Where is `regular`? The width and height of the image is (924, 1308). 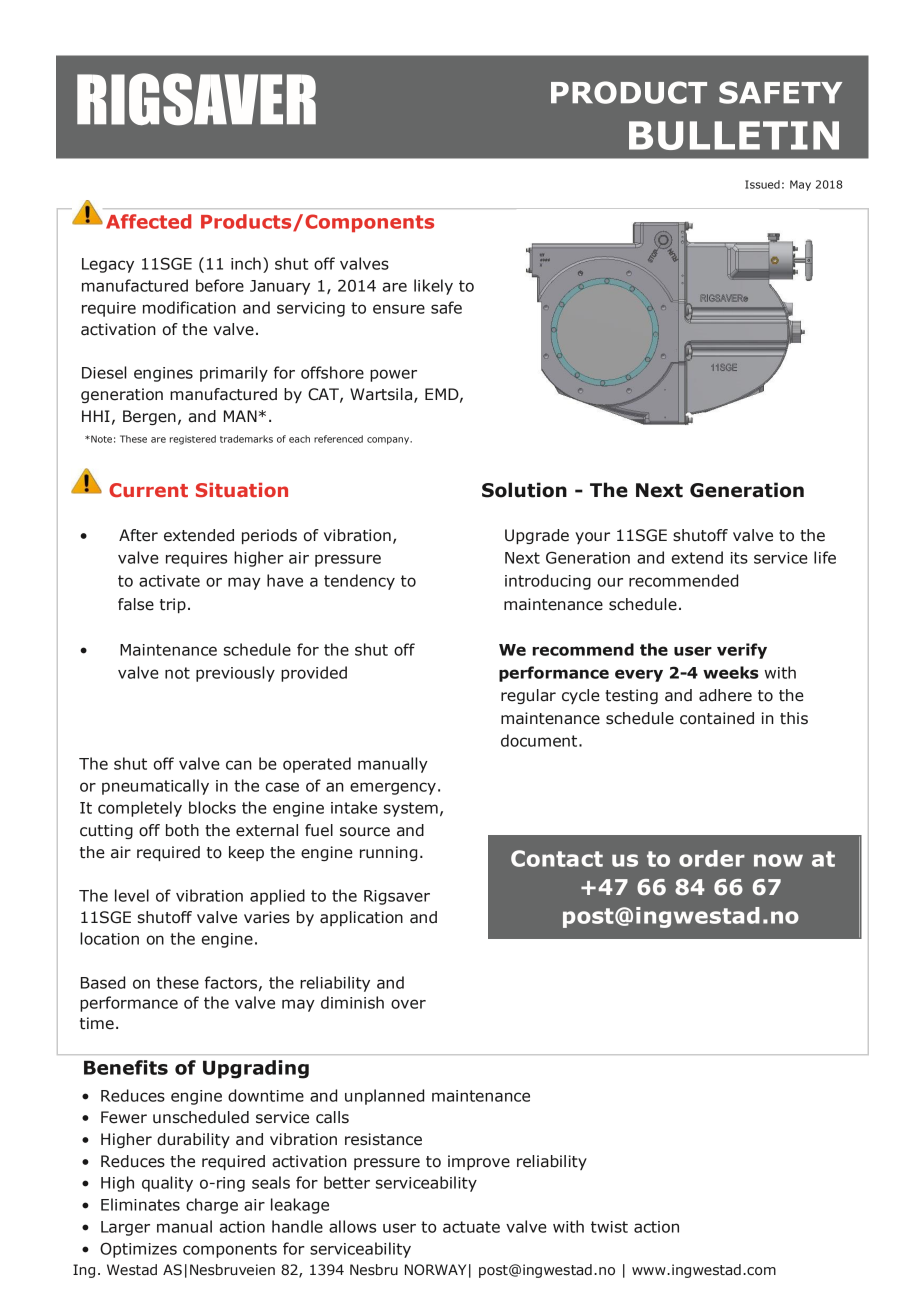 regular is located at coordinates (528, 696).
